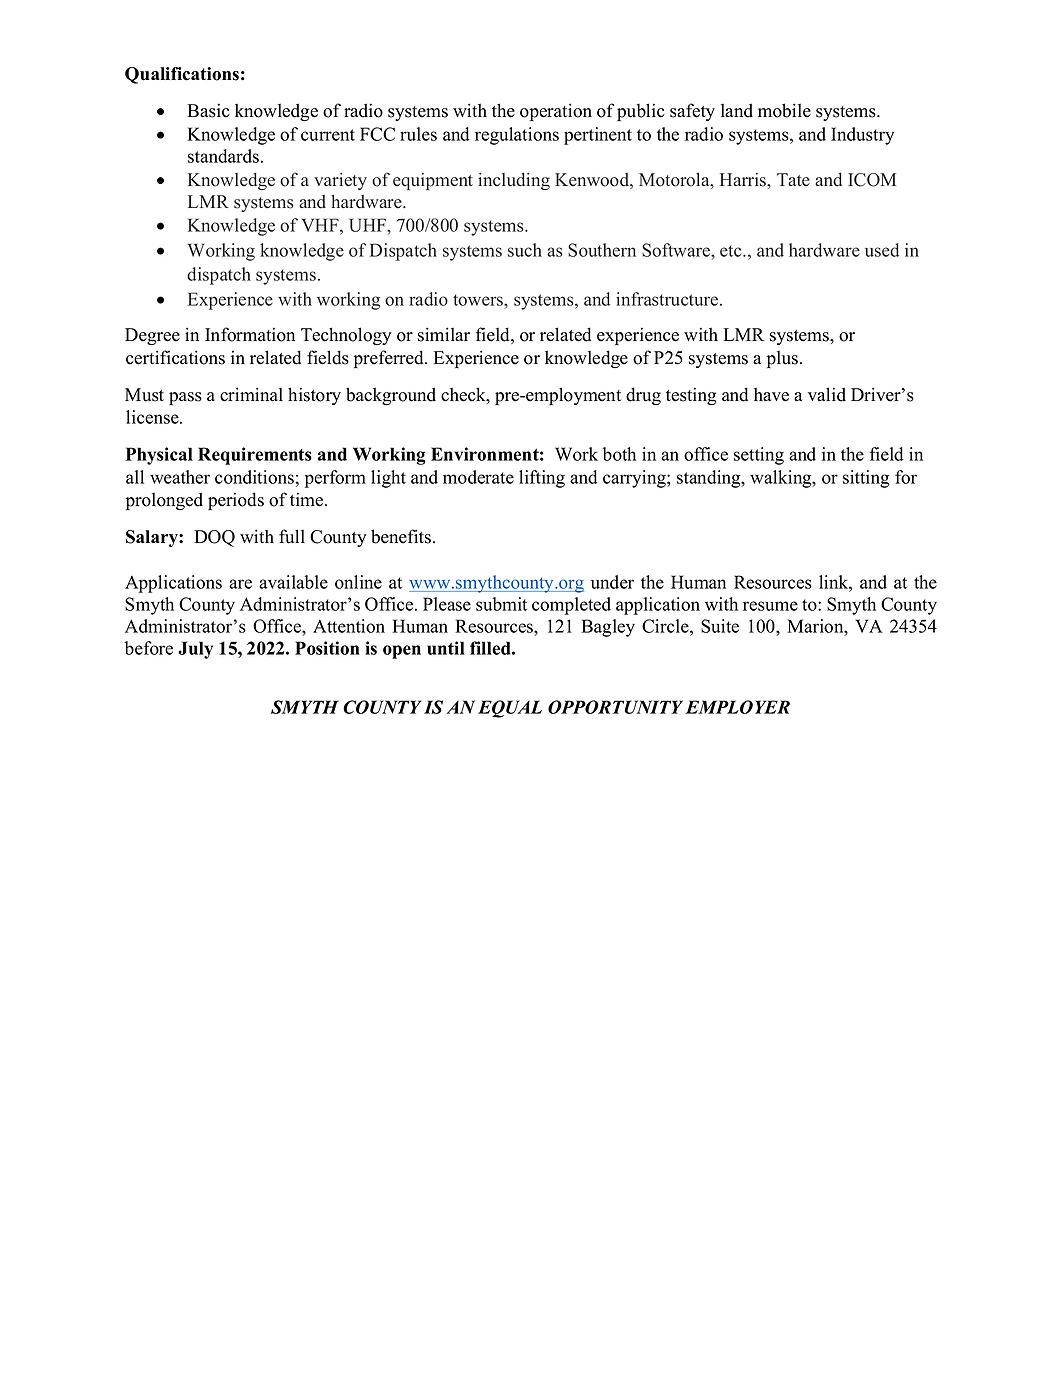 The image size is (1062, 1375). What do you see at coordinates (737, 707) in the document?
I see `EMPLOYER` at bounding box center [737, 707].
